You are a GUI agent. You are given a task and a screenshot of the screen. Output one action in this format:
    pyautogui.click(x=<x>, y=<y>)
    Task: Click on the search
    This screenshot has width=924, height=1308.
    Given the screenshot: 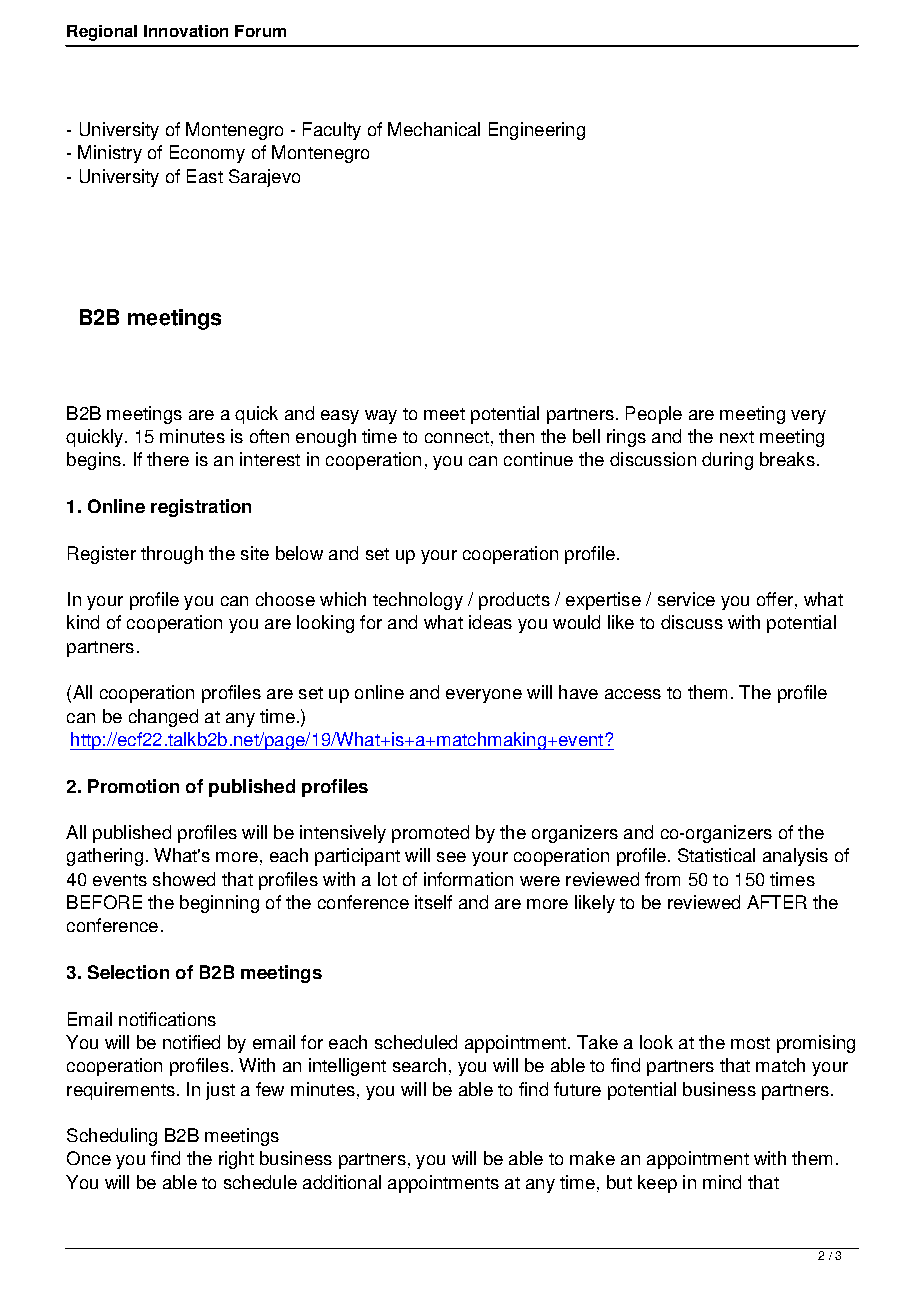 What is the action you would take?
    pyautogui.click(x=419, y=1065)
